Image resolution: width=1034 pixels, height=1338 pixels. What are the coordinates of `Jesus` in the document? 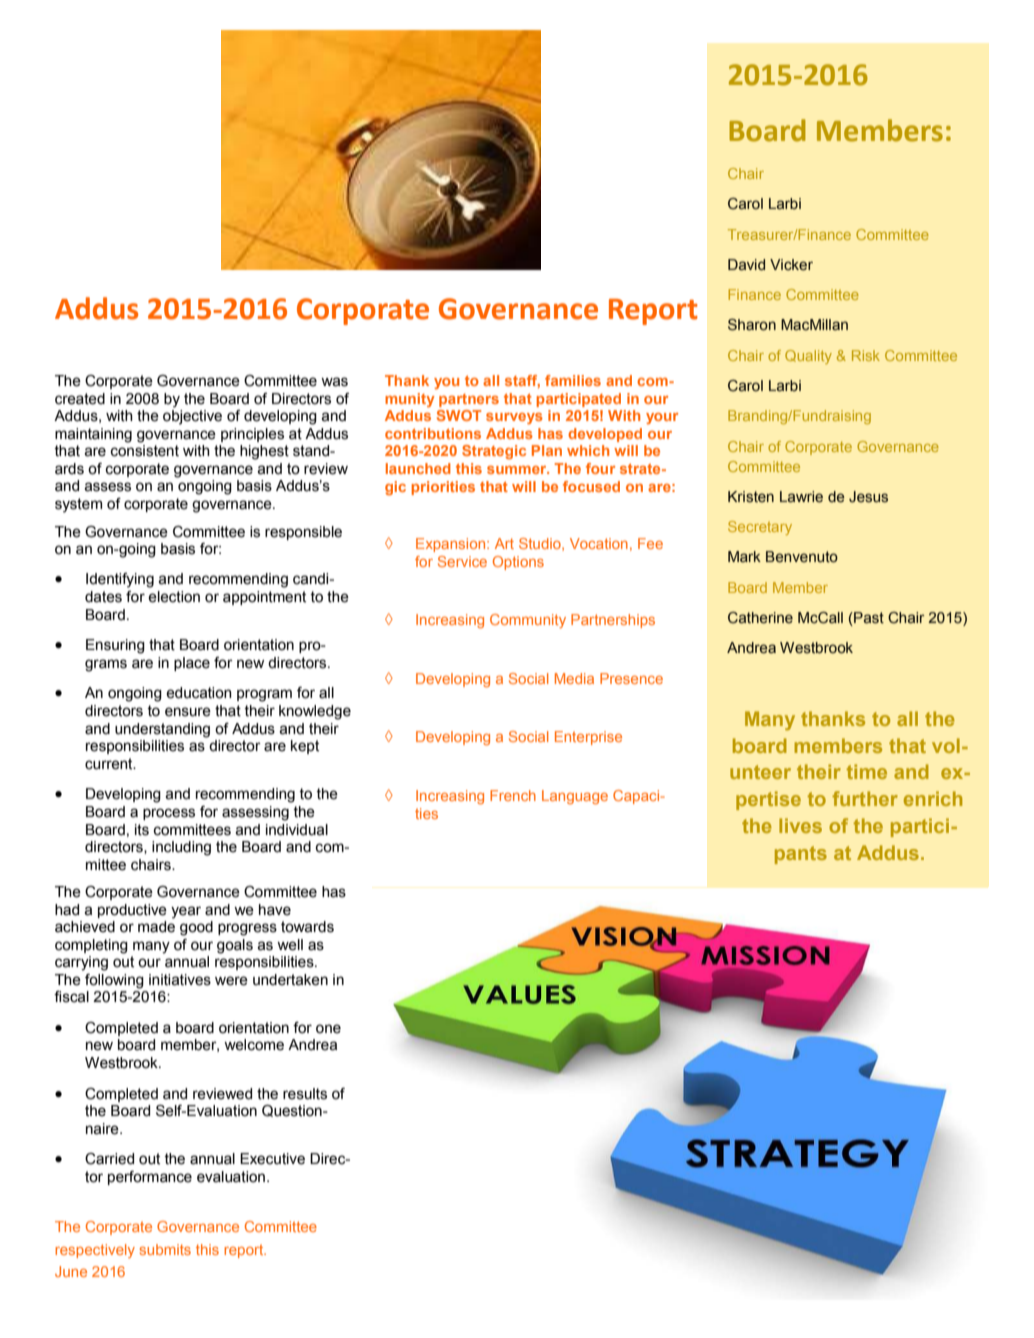 It's located at (868, 497).
